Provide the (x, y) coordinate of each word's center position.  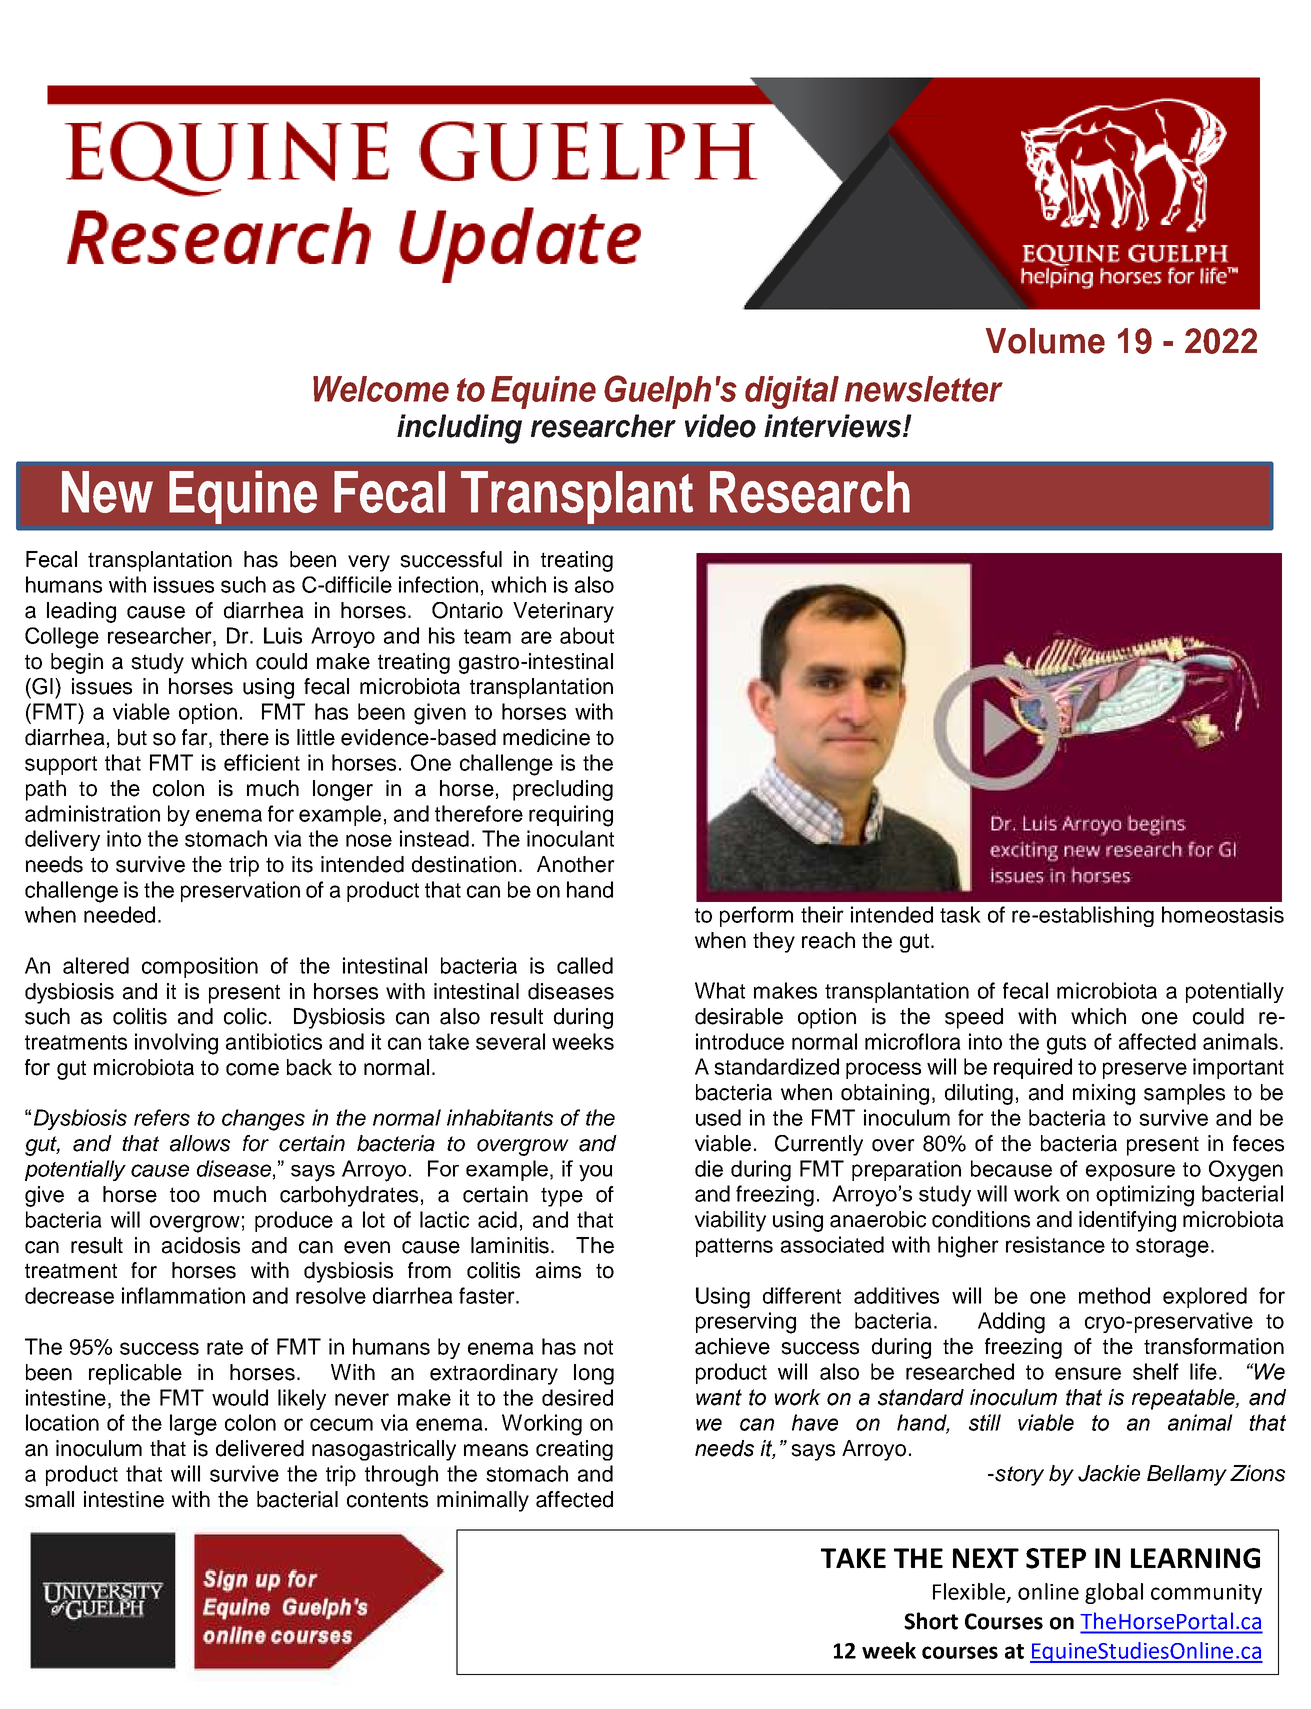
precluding (563, 790)
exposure (1130, 1172)
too (185, 1195)
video (720, 426)
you (595, 1173)
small (49, 1499)
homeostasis (1223, 914)
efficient (262, 762)
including (459, 429)
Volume (1045, 341)
